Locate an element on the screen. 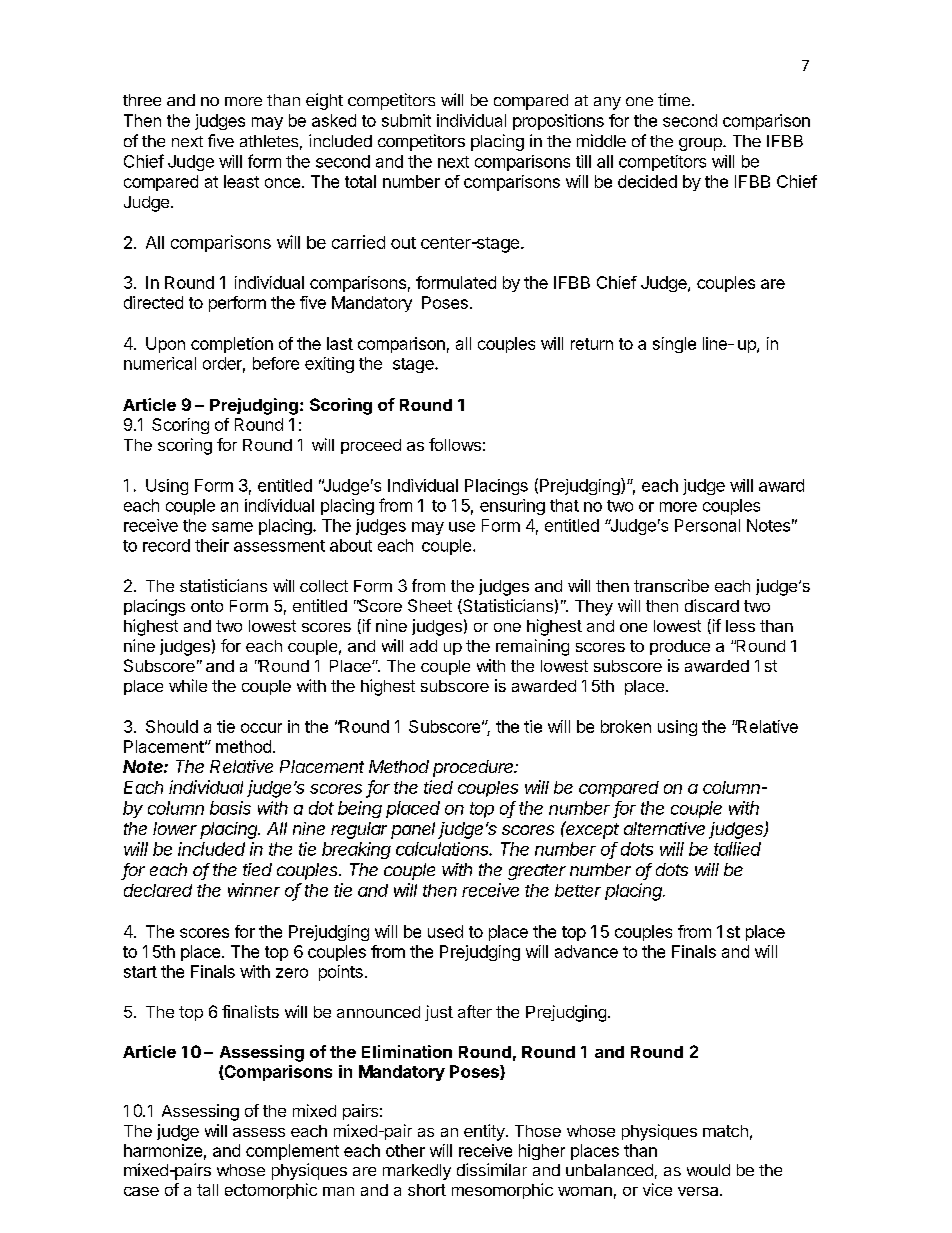  add is located at coordinates (423, 646).
